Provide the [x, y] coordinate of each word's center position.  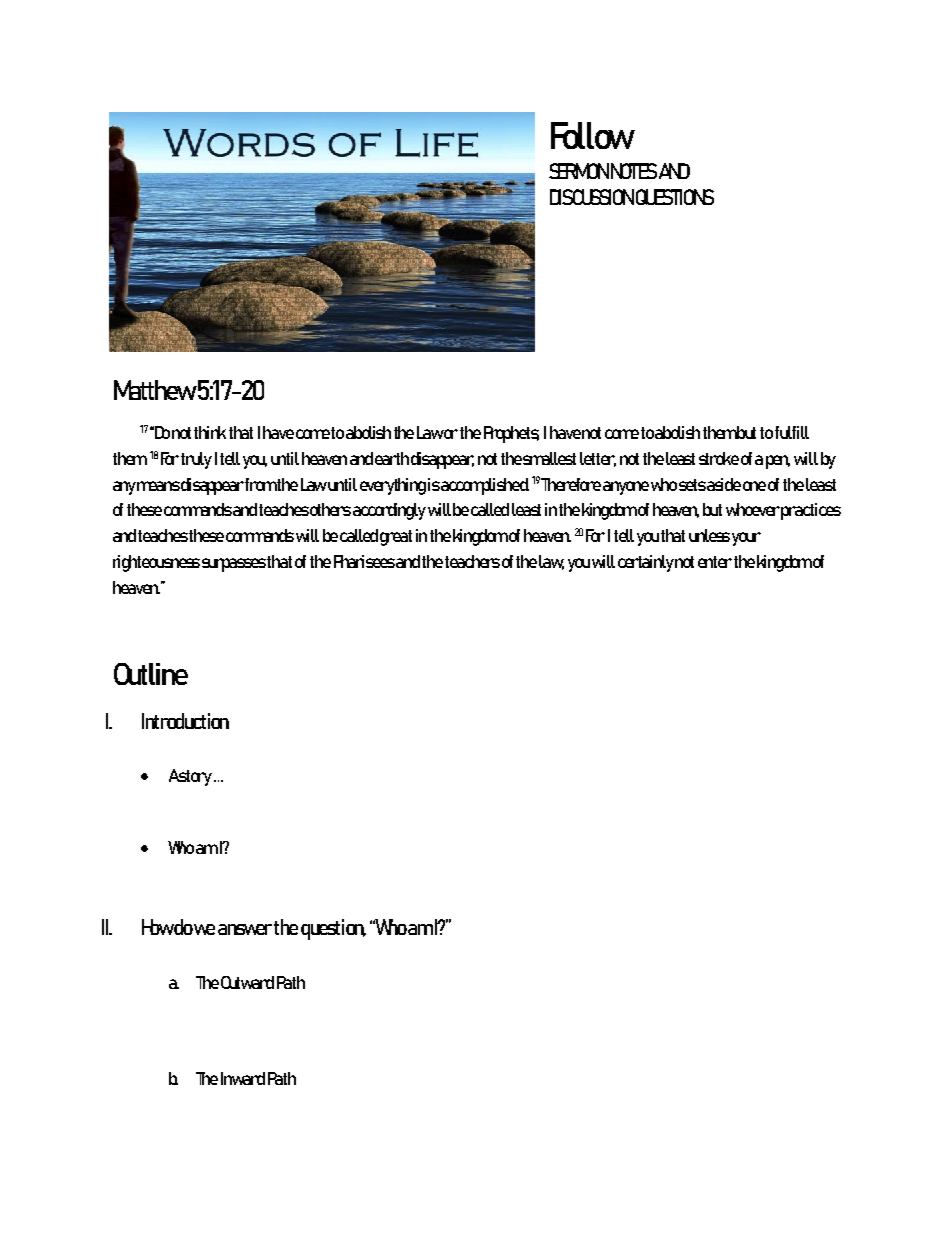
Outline [151, 674]
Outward [247, 982]
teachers [472, 561]
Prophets [511, 434]
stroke [719, 458]
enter [715, 562]
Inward [243, 1078]
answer [246, 929]
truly [196, 460]
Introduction [185, 721]
